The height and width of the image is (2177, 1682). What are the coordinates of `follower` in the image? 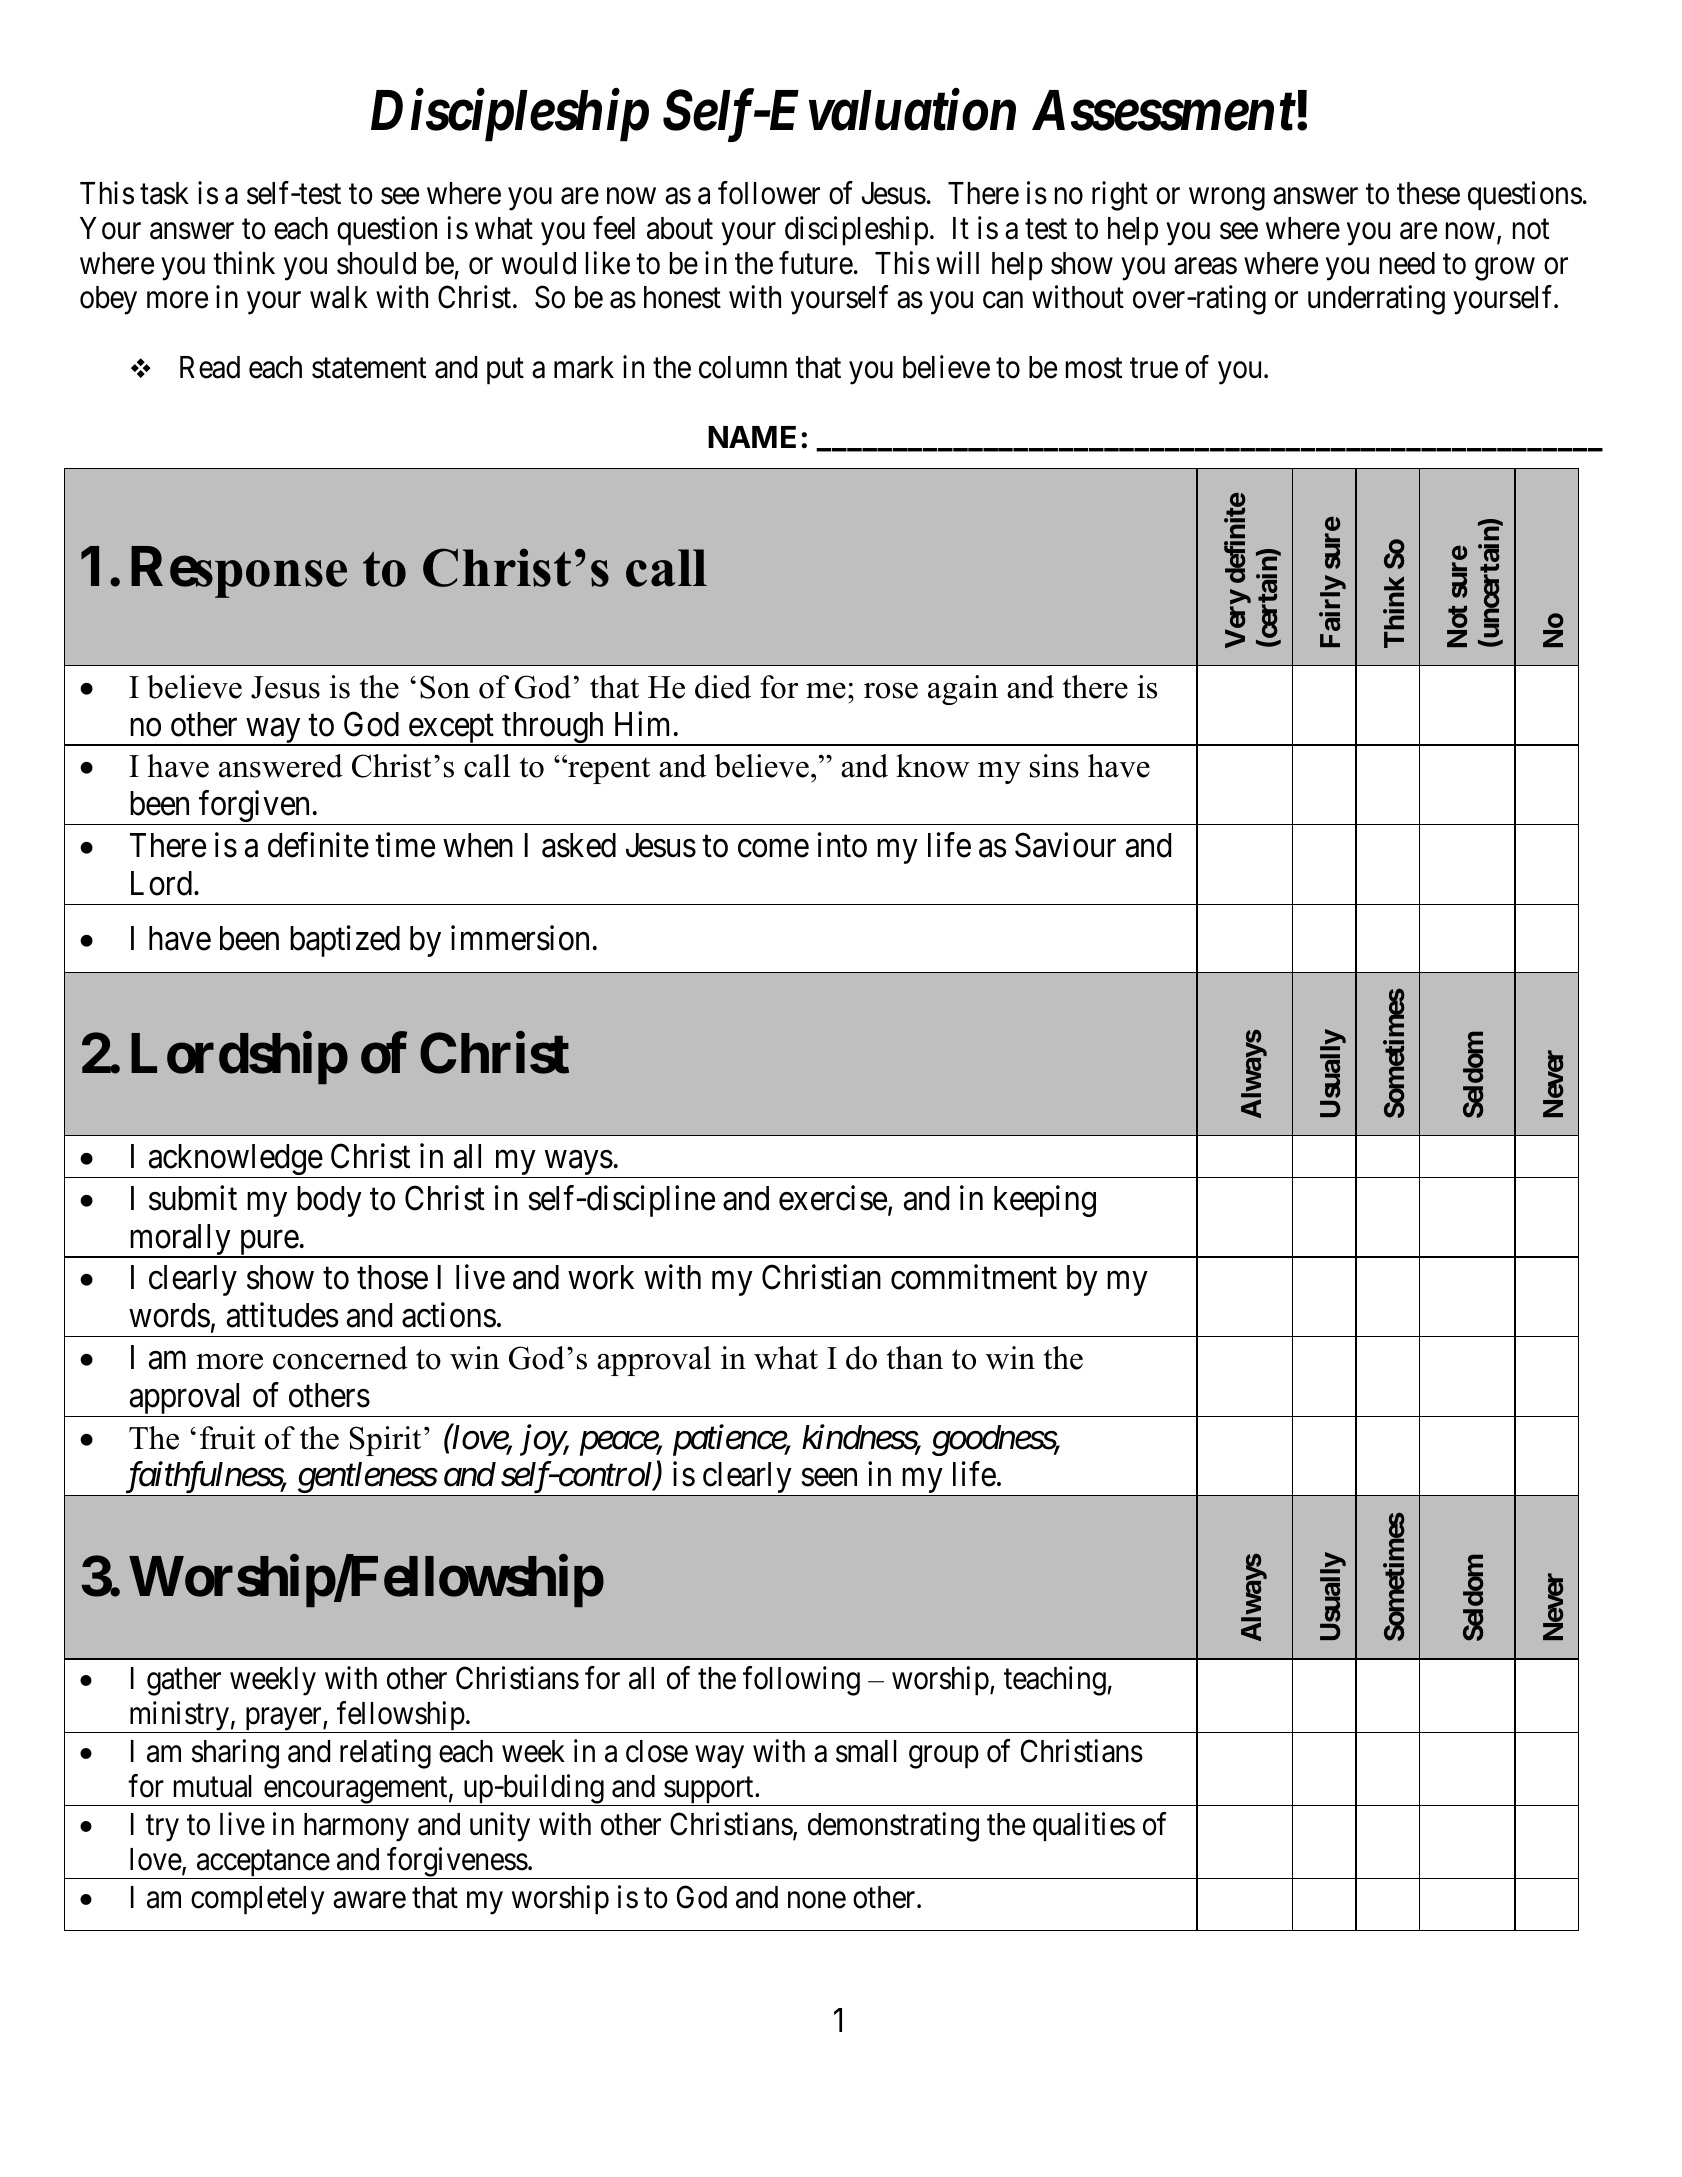 It's located at (769, 193).
